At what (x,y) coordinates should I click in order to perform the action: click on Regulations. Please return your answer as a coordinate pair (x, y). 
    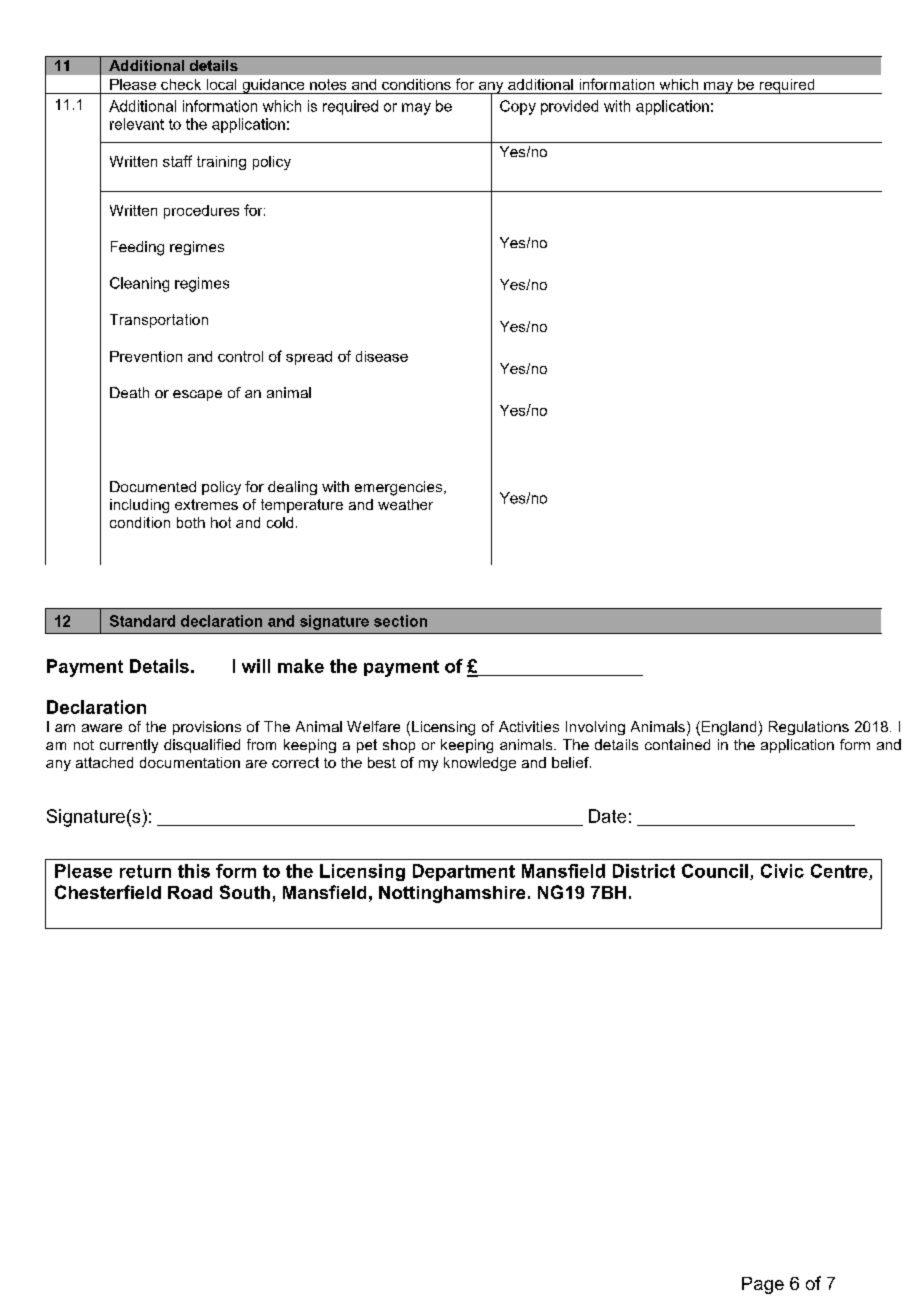
    Looking at the image, I should click on (809, 728).
